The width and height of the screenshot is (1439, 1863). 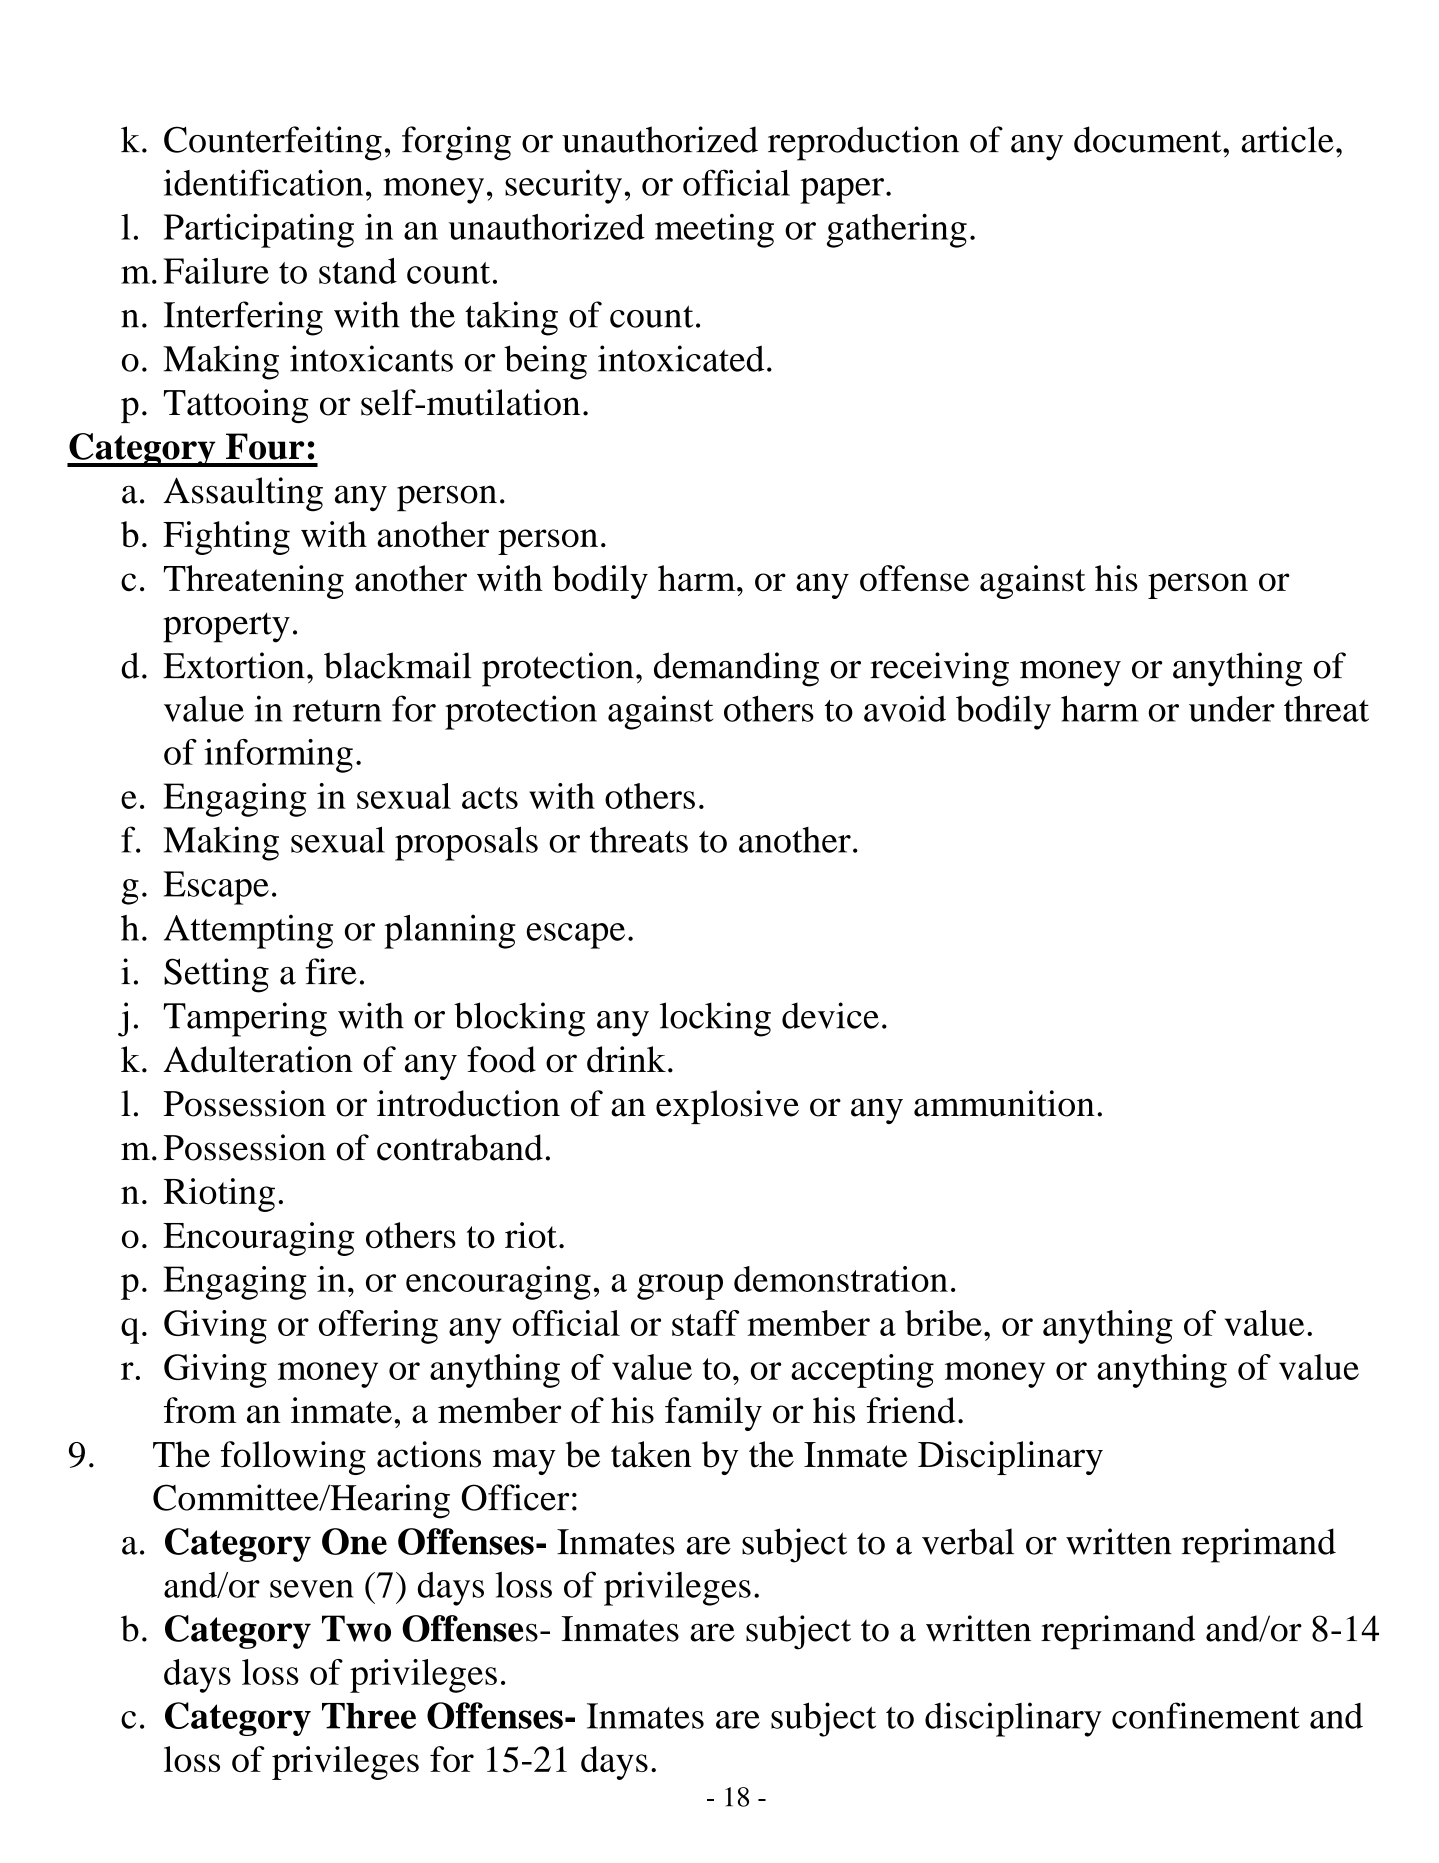 What do you see at coordinates (356, 1628) in the screenshot?
I see `Two` at bounding box center [356, 1628].
